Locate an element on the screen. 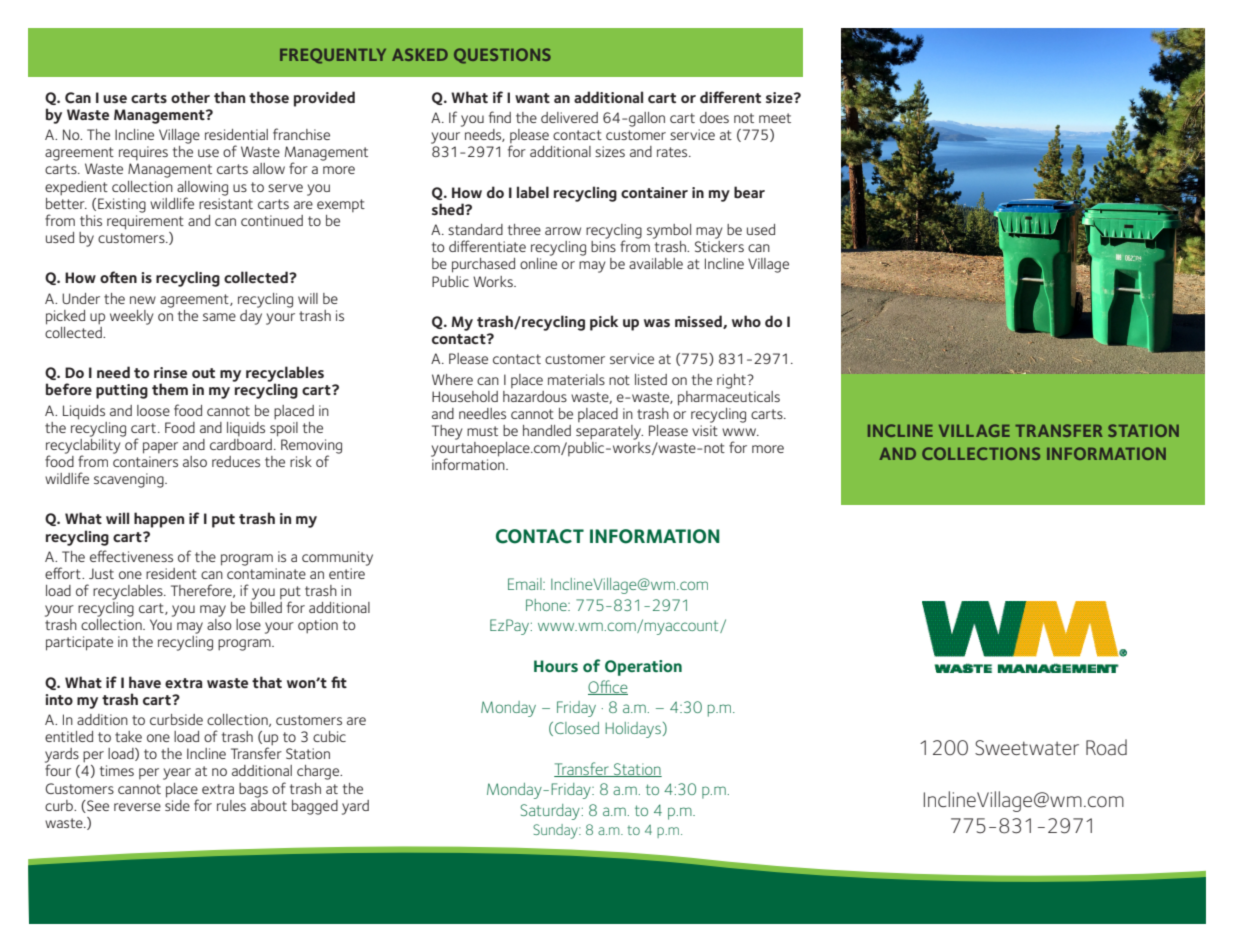 The image size is (1233, 952). other is located at coordinates (190, 97).
